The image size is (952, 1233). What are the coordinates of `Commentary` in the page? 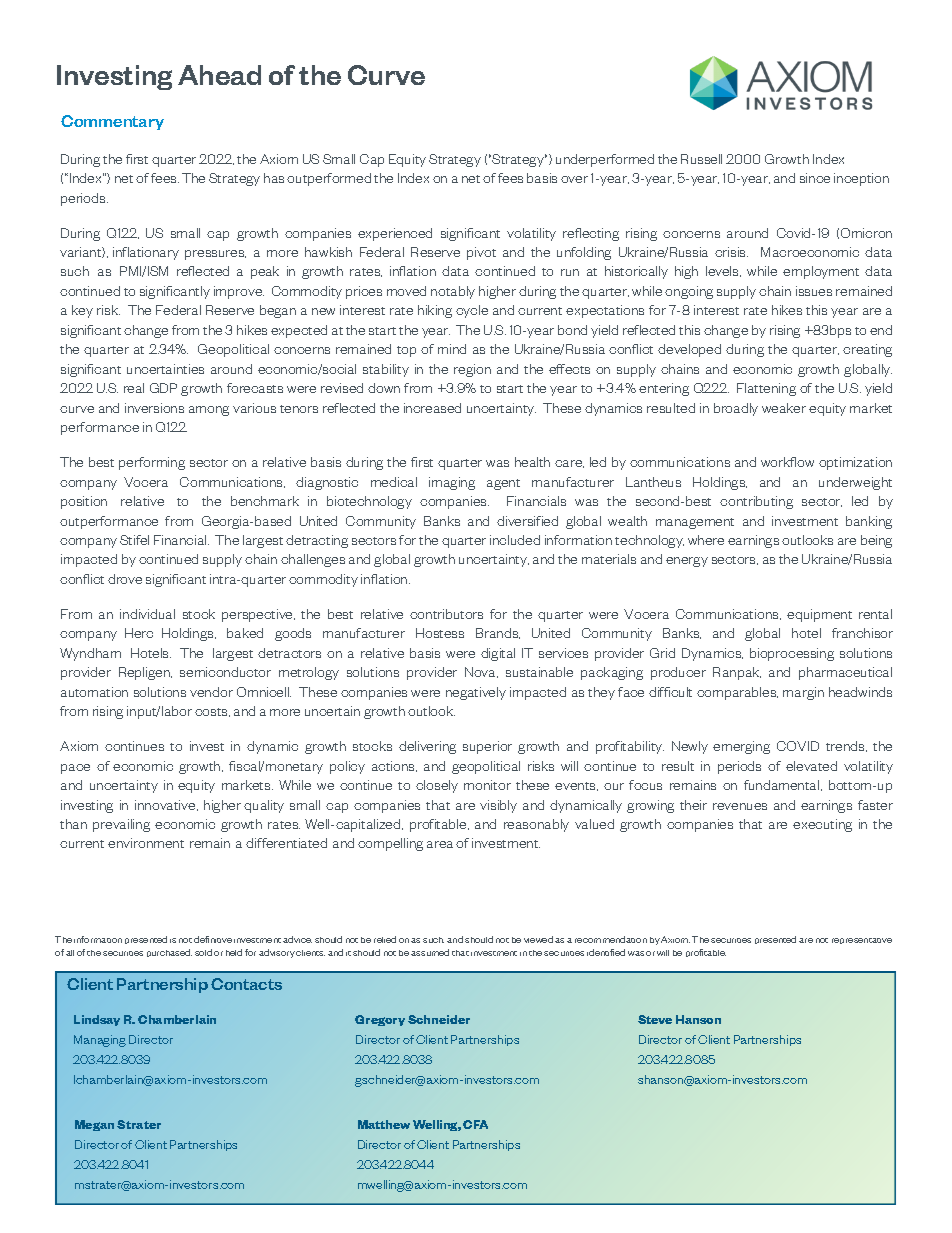 It's located at (112, 122).
